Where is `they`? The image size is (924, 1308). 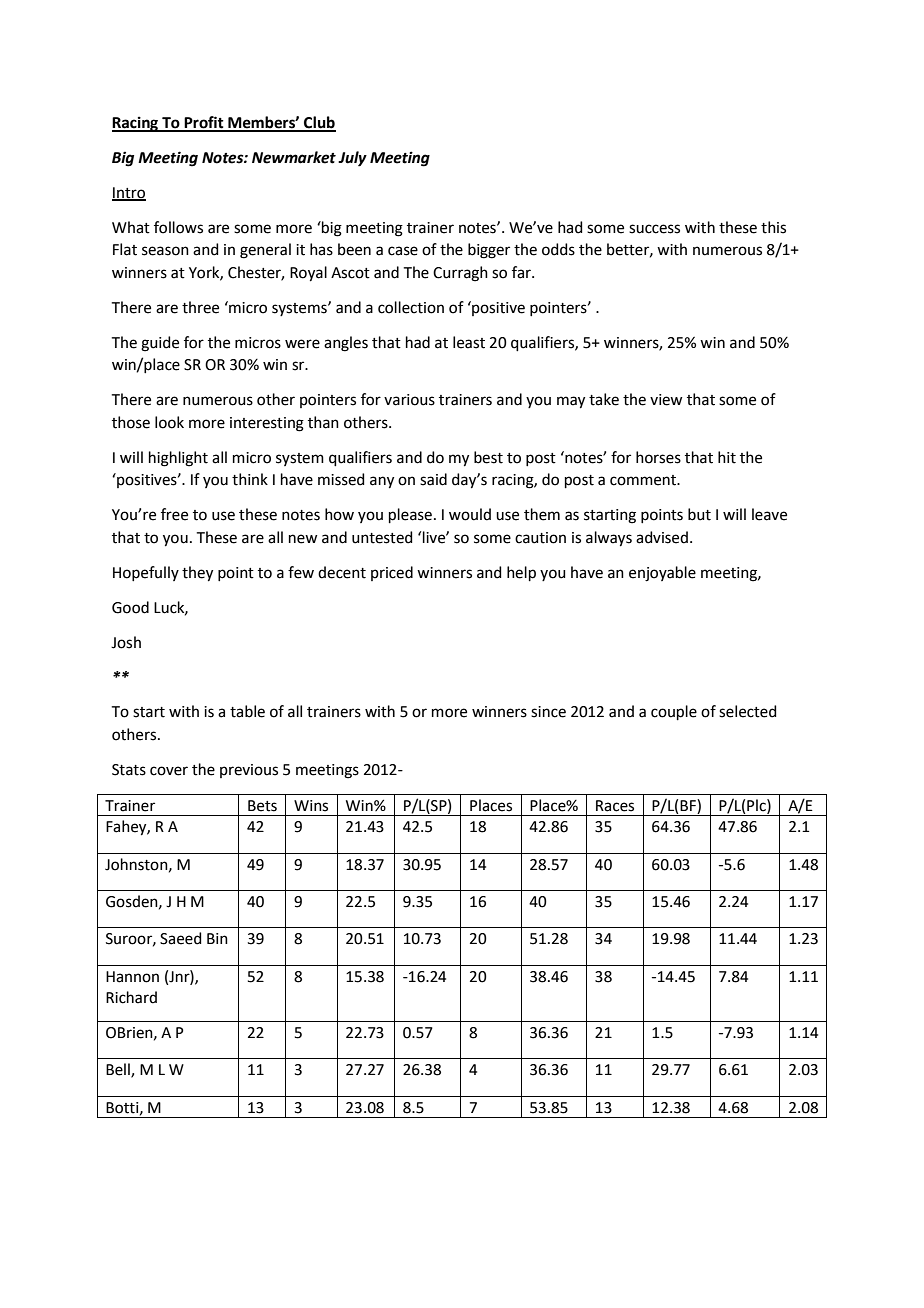
they is located at coordinates (197, 574).
